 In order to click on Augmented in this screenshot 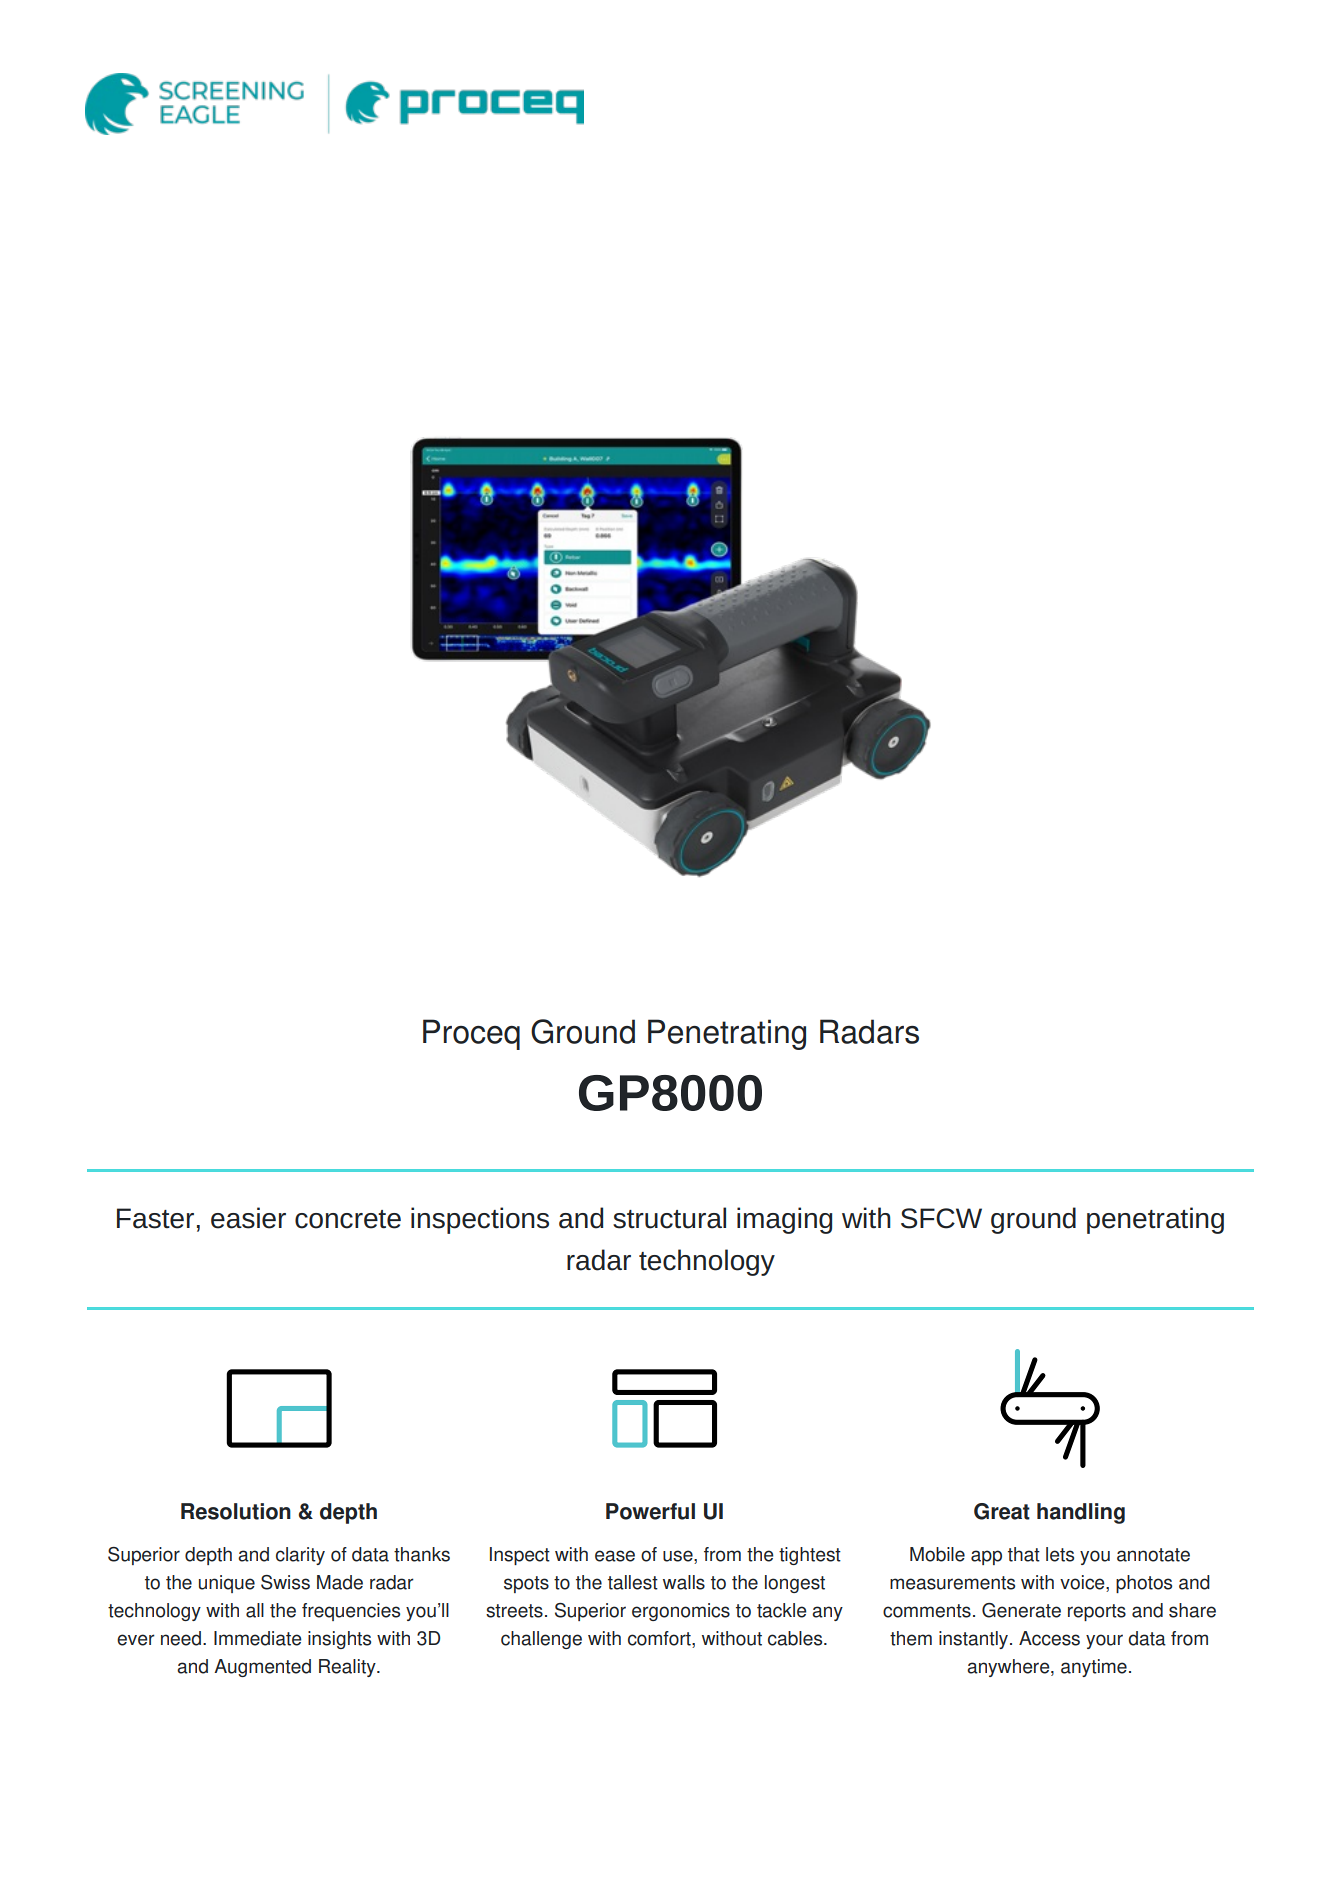, I will do `click(262, 1668)`.
